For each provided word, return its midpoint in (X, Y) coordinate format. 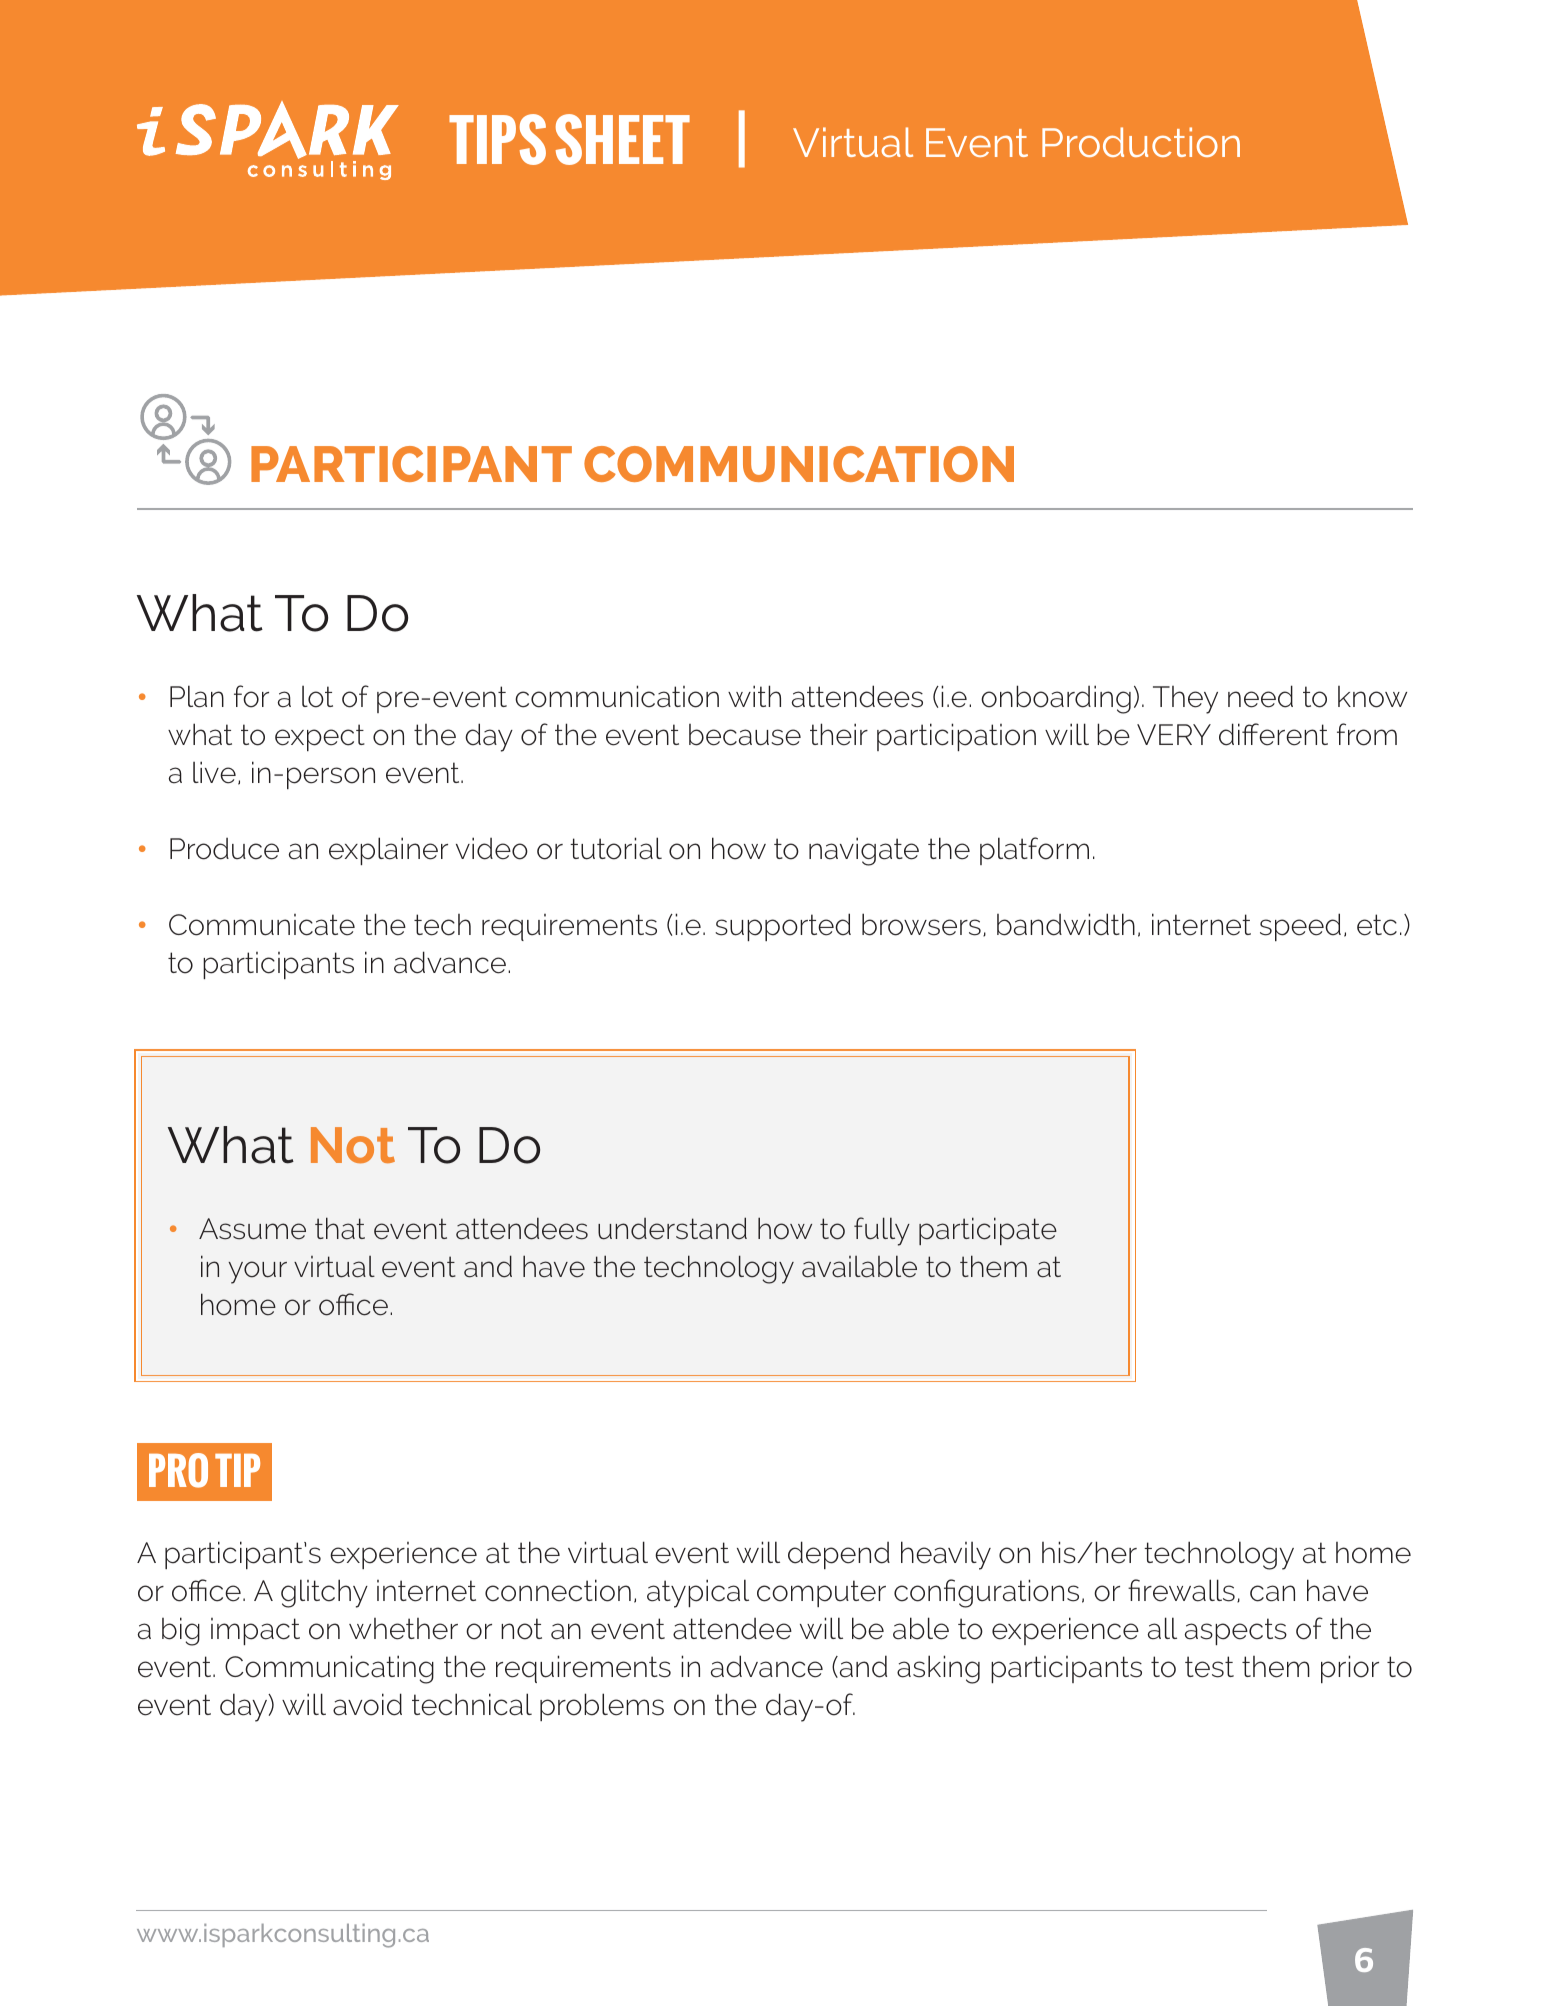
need (1260, 696)
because (745, 735)
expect (320, 737)
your (257, 1272)
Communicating (329, 1669)
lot (317, 697)
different (1273, 734)
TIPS (497, 139)
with (754, 696)
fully (882, 1231)
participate (988, 1231)
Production (1141, 142)
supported (783, 927)
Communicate (262, 925)
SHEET (623, 139)
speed (1300, 927)
